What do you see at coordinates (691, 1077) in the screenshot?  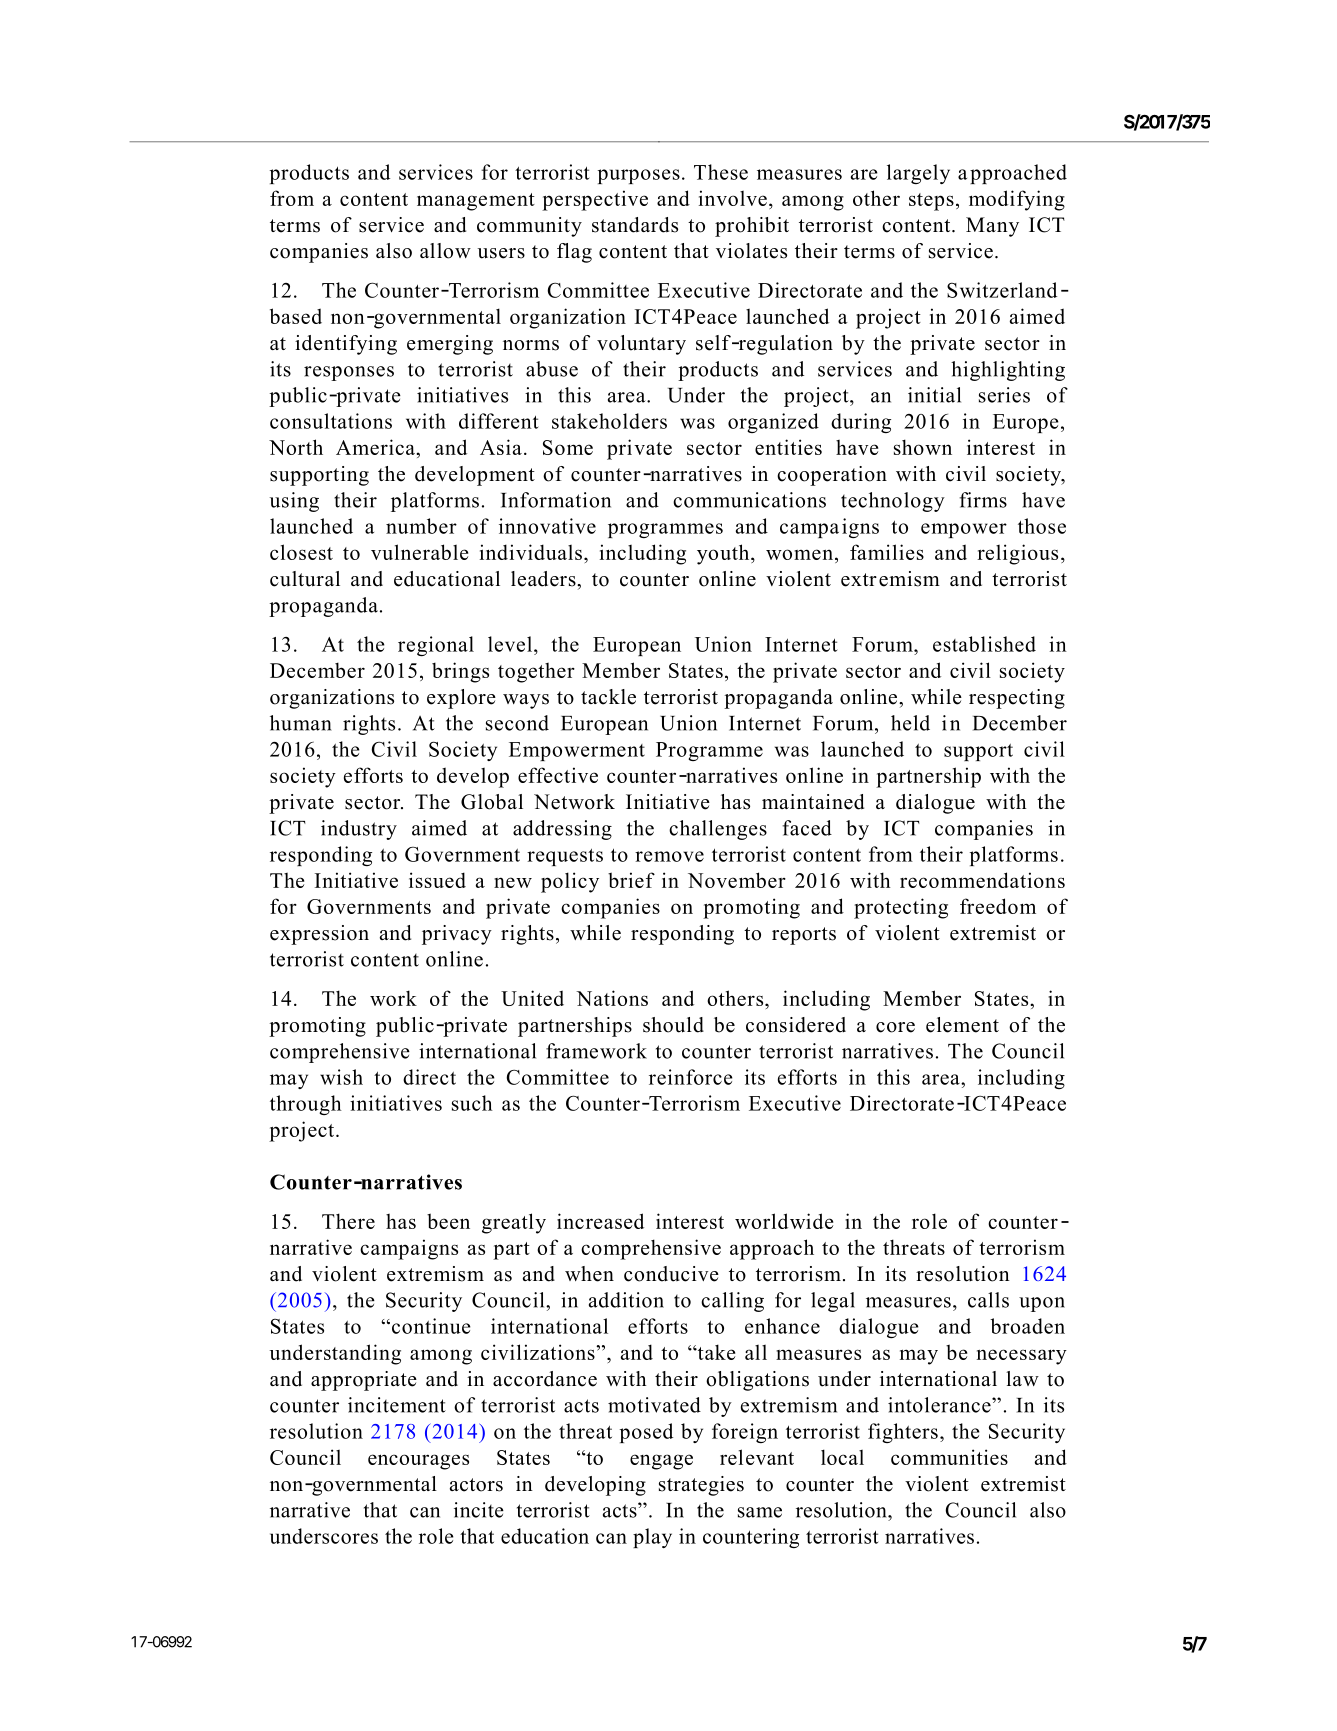 I see `reinforce` at bounding box center [691, 1077].
